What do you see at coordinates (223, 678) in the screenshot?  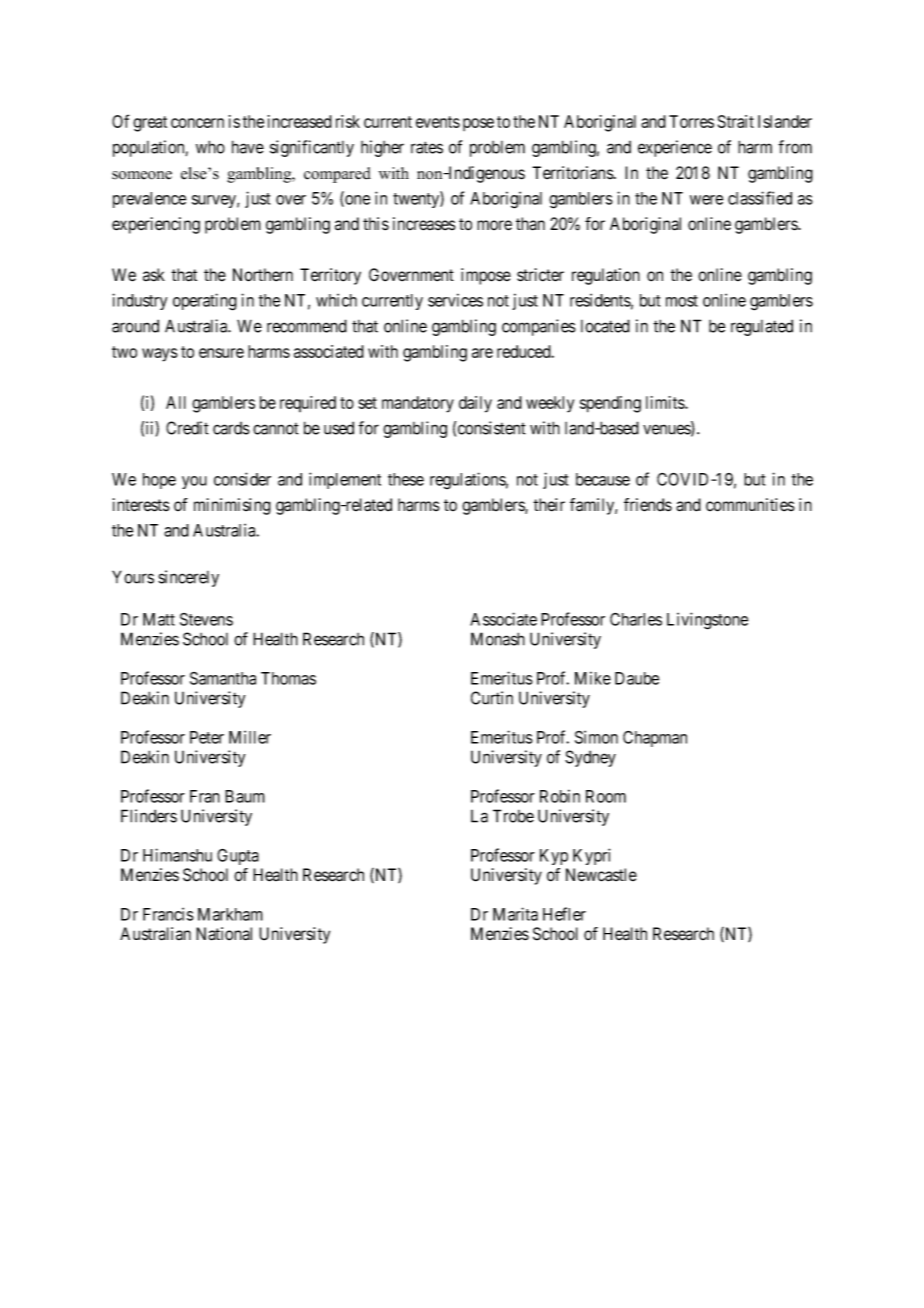 I see `Samantha` at bounding box center [223, 678].
